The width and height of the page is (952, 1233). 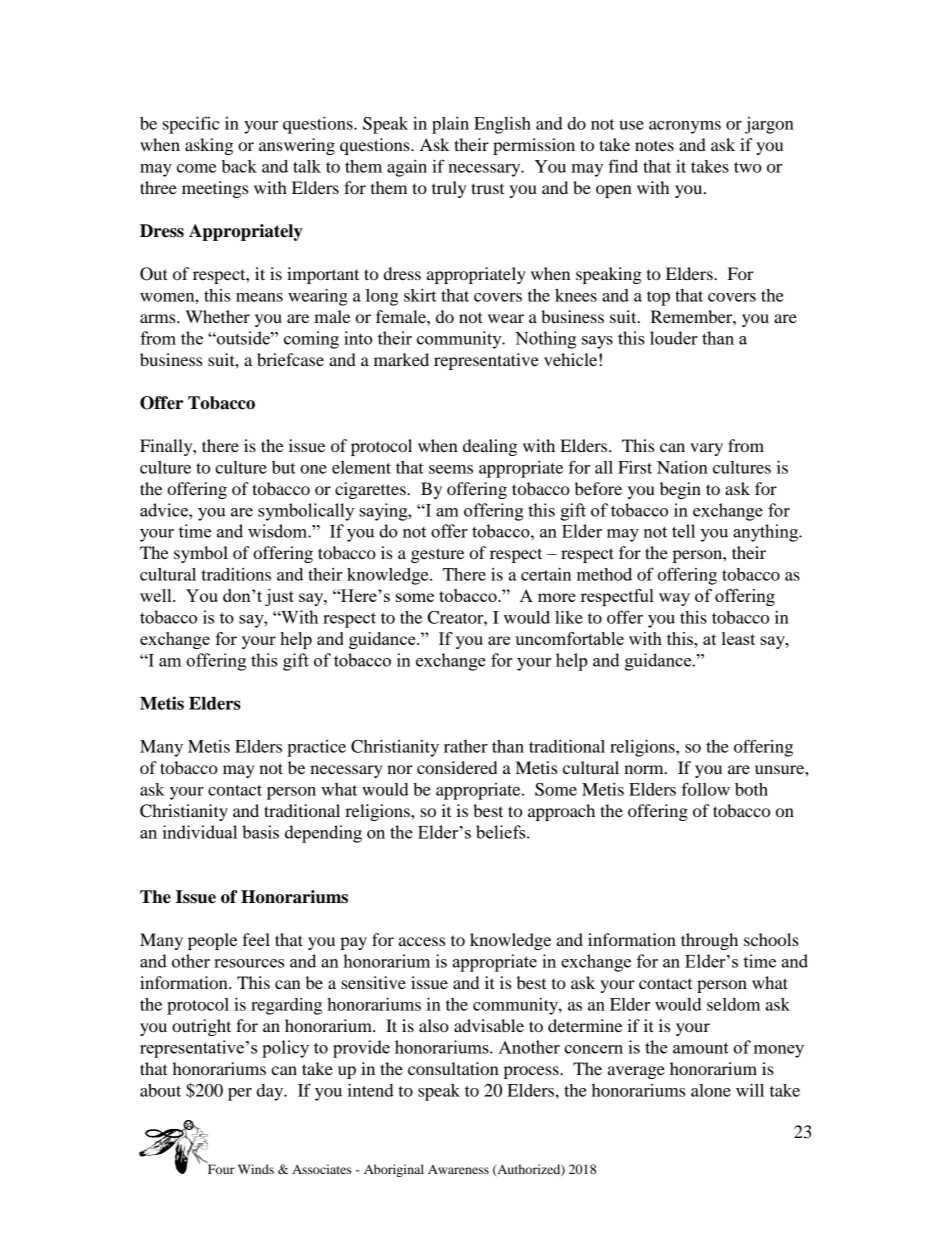 I want to click on Four, so click(x=220, y=1168).
